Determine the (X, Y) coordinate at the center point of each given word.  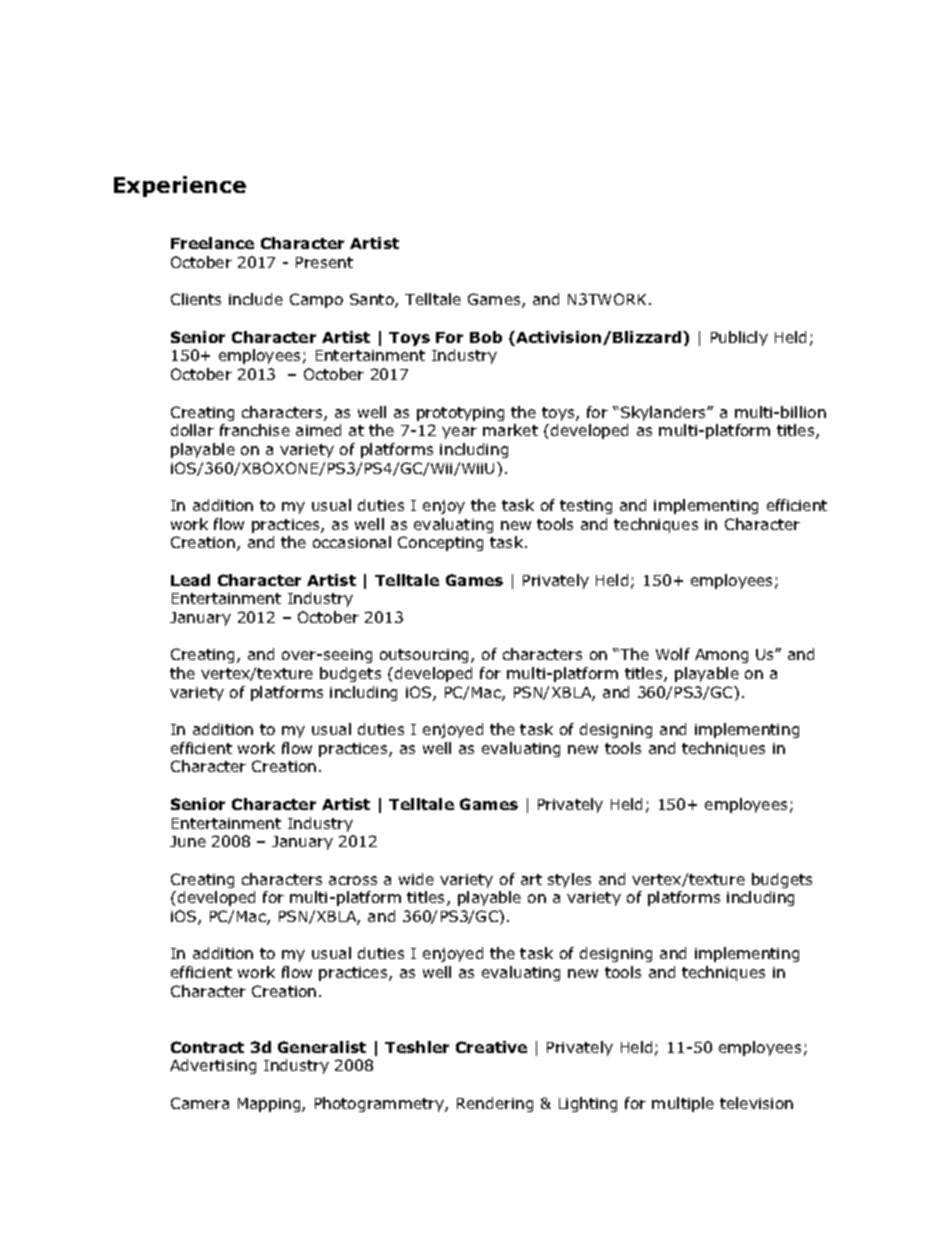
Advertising (213, 1066)
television (756, 1103)
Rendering (495, 1104)
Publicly (739, 338)
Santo (373, 300)
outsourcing (426, 656)
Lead (190, 580)
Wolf (673, 654)
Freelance (212, 243)
